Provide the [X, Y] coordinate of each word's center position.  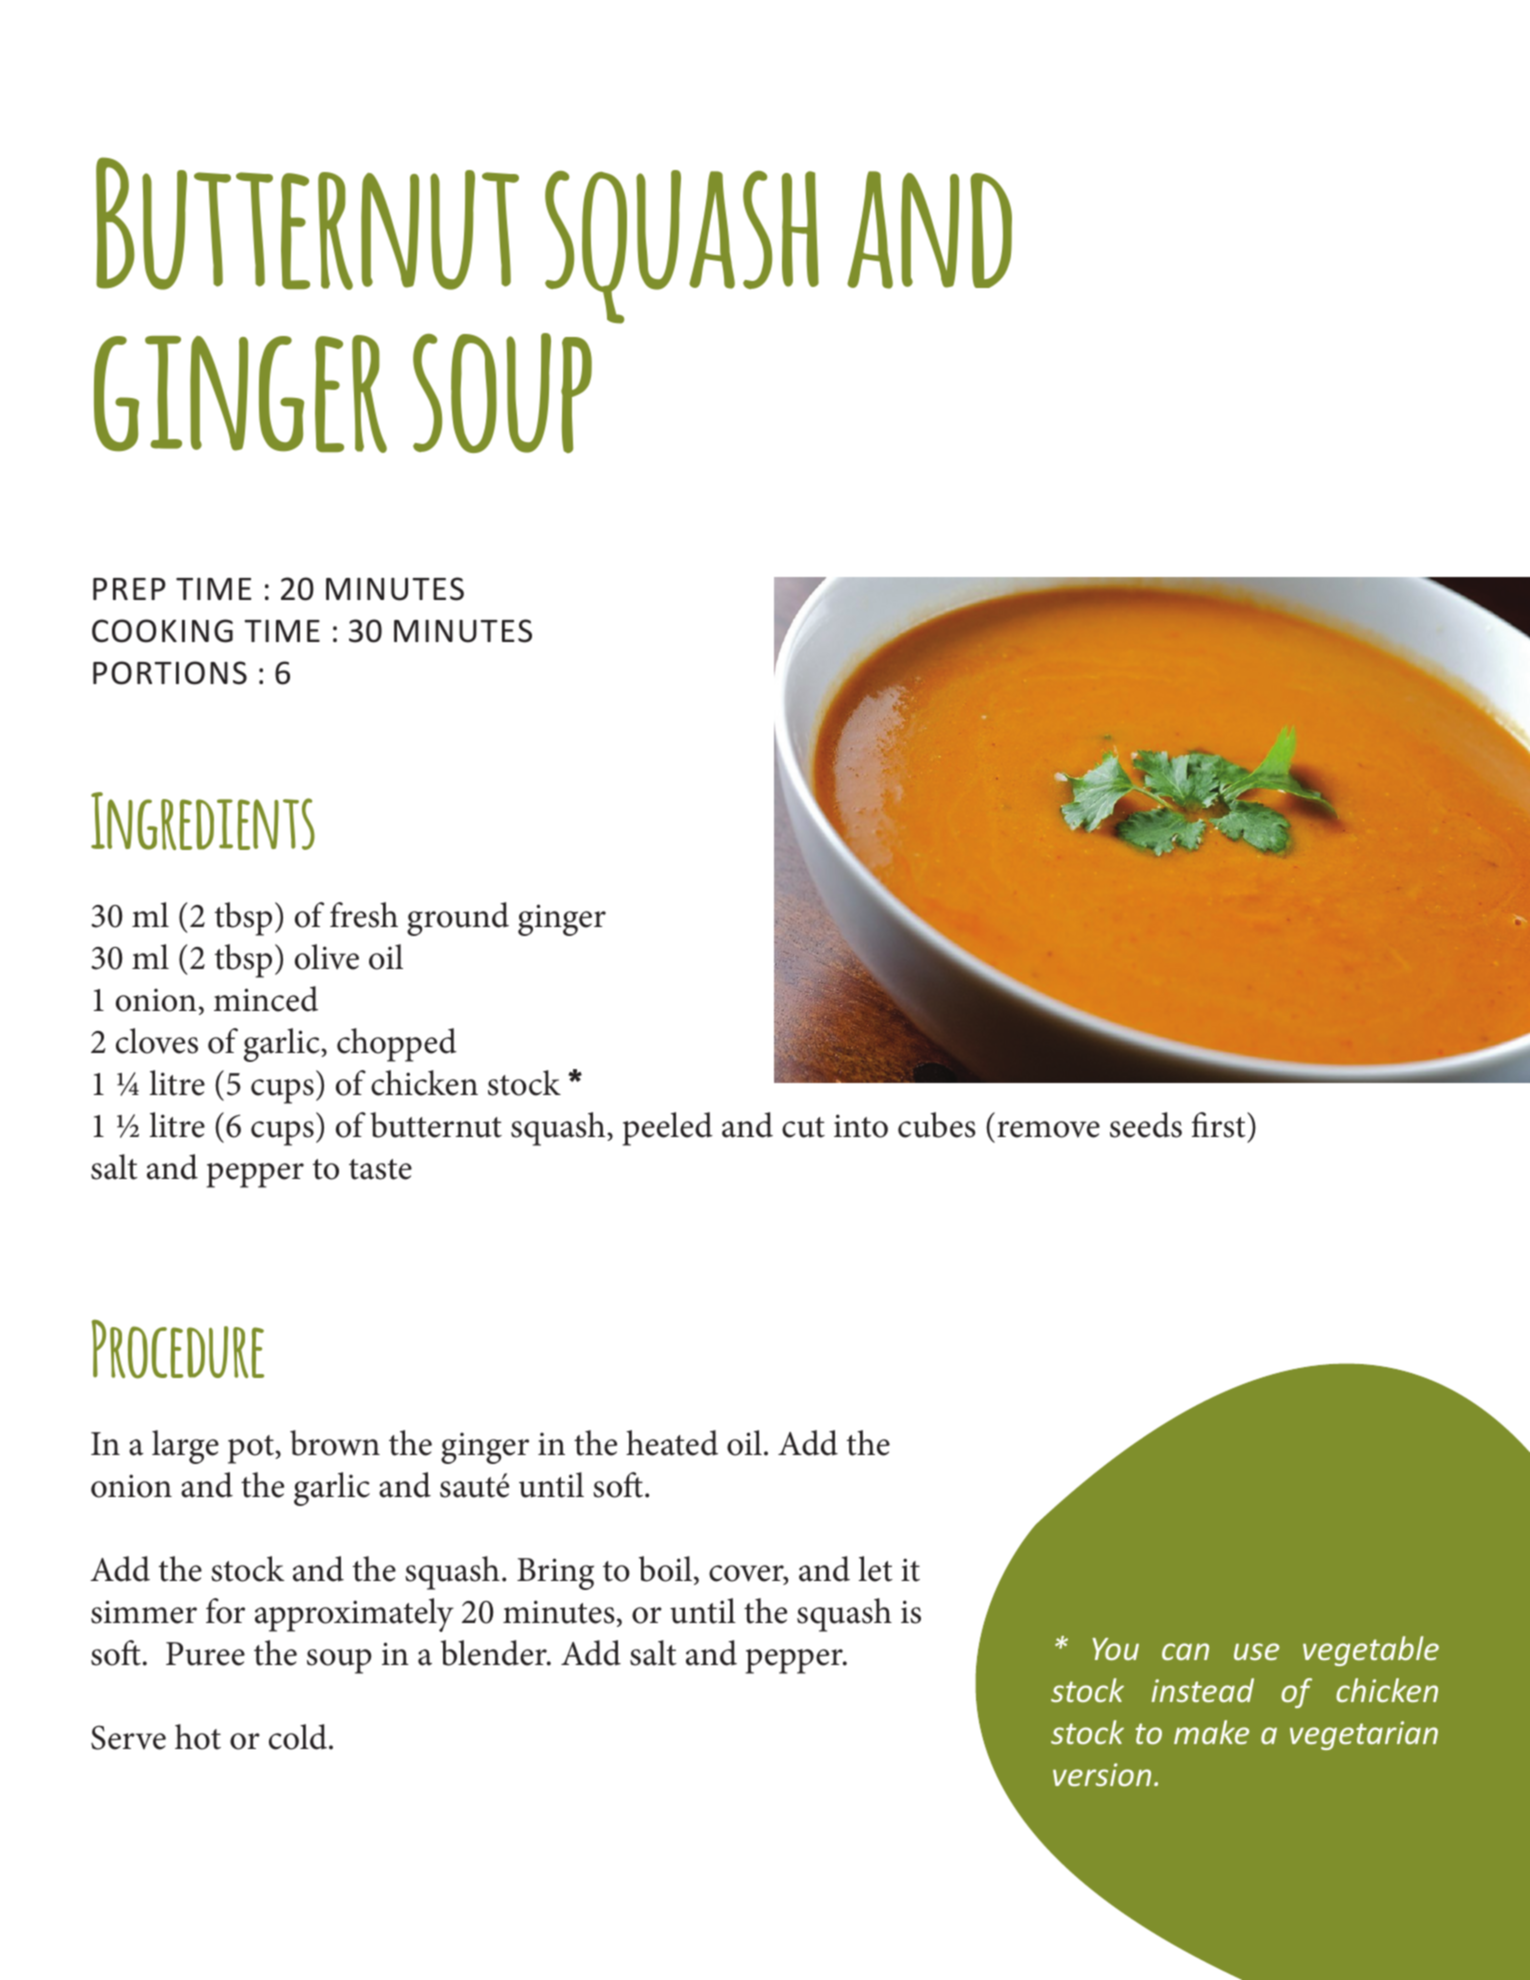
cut [803, 1127]
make [1211, 1732]
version [1102, 1774]
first [1220, 1125]
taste [380, 1169]
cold [299, 1737]
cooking [162, 631]
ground [458, 919]
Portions [170, 673]
